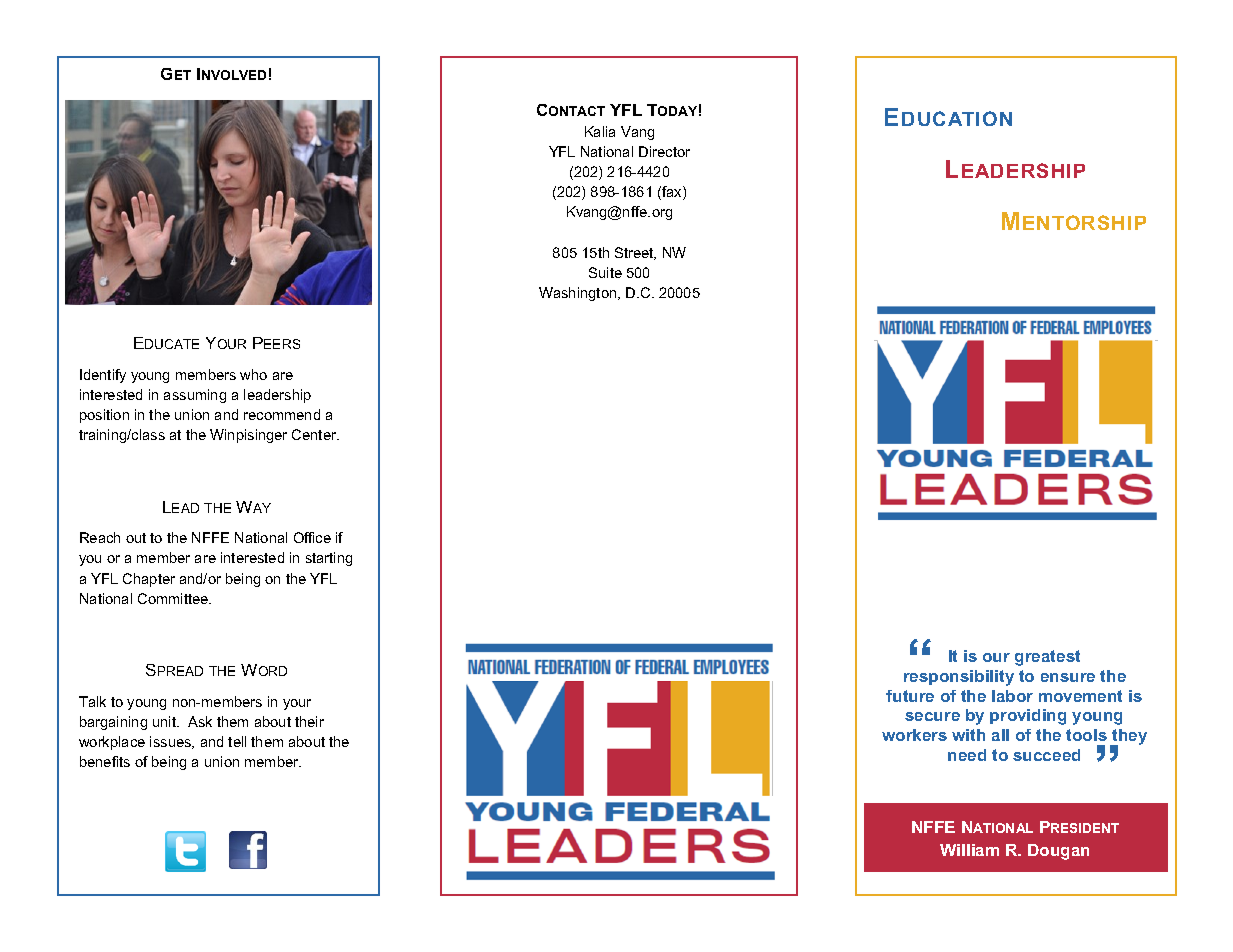 The height and width of the document is (952, 1233). Describe the element at coordinates (605, 272) in the document. I see `Suite` at that location.
